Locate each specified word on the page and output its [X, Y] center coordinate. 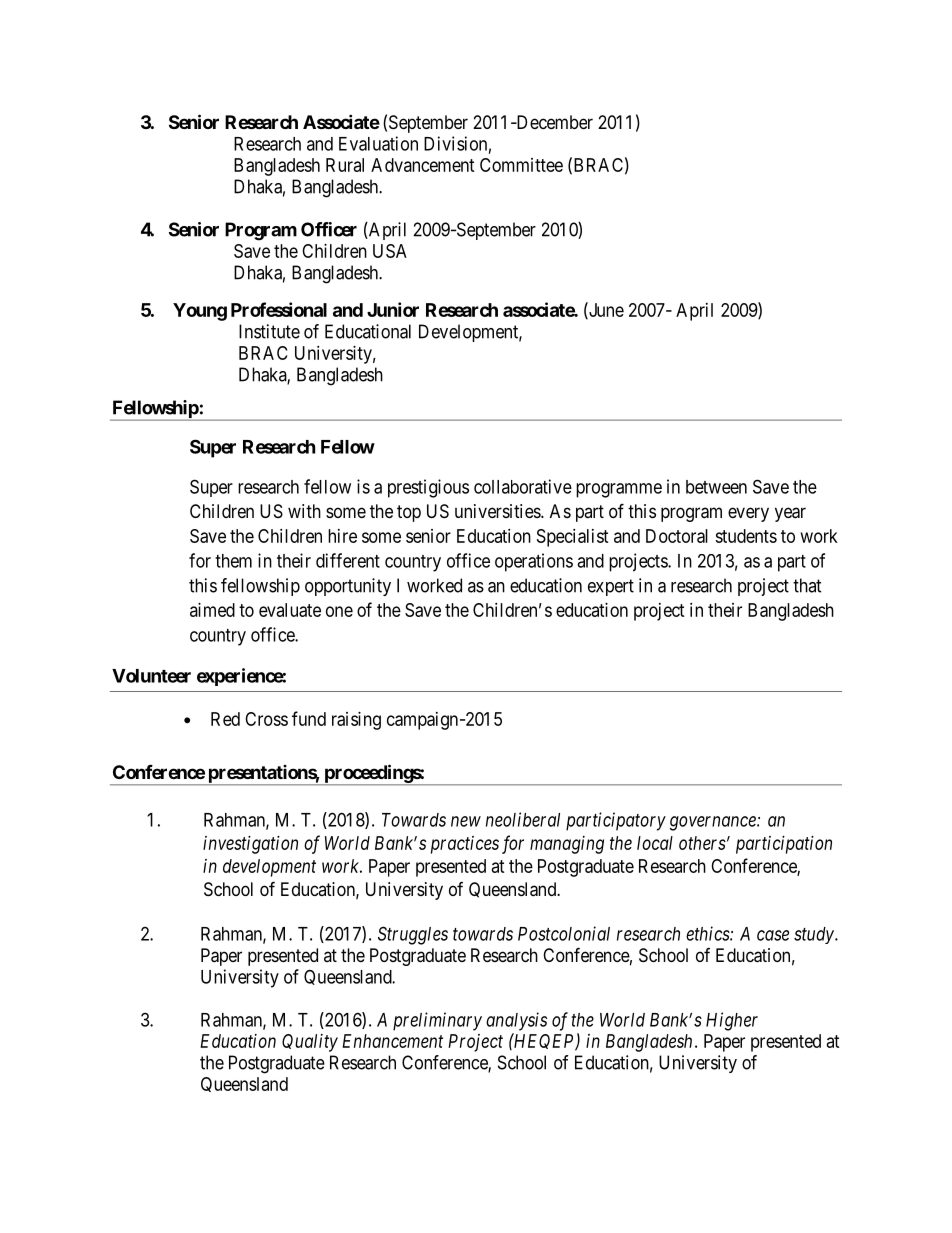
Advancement [422, 165]
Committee [521, 165]
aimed [212, 610]
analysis [516, 1021]
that [807, 585]
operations [534, 562]
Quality [310, 1043]
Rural [345, 165]
